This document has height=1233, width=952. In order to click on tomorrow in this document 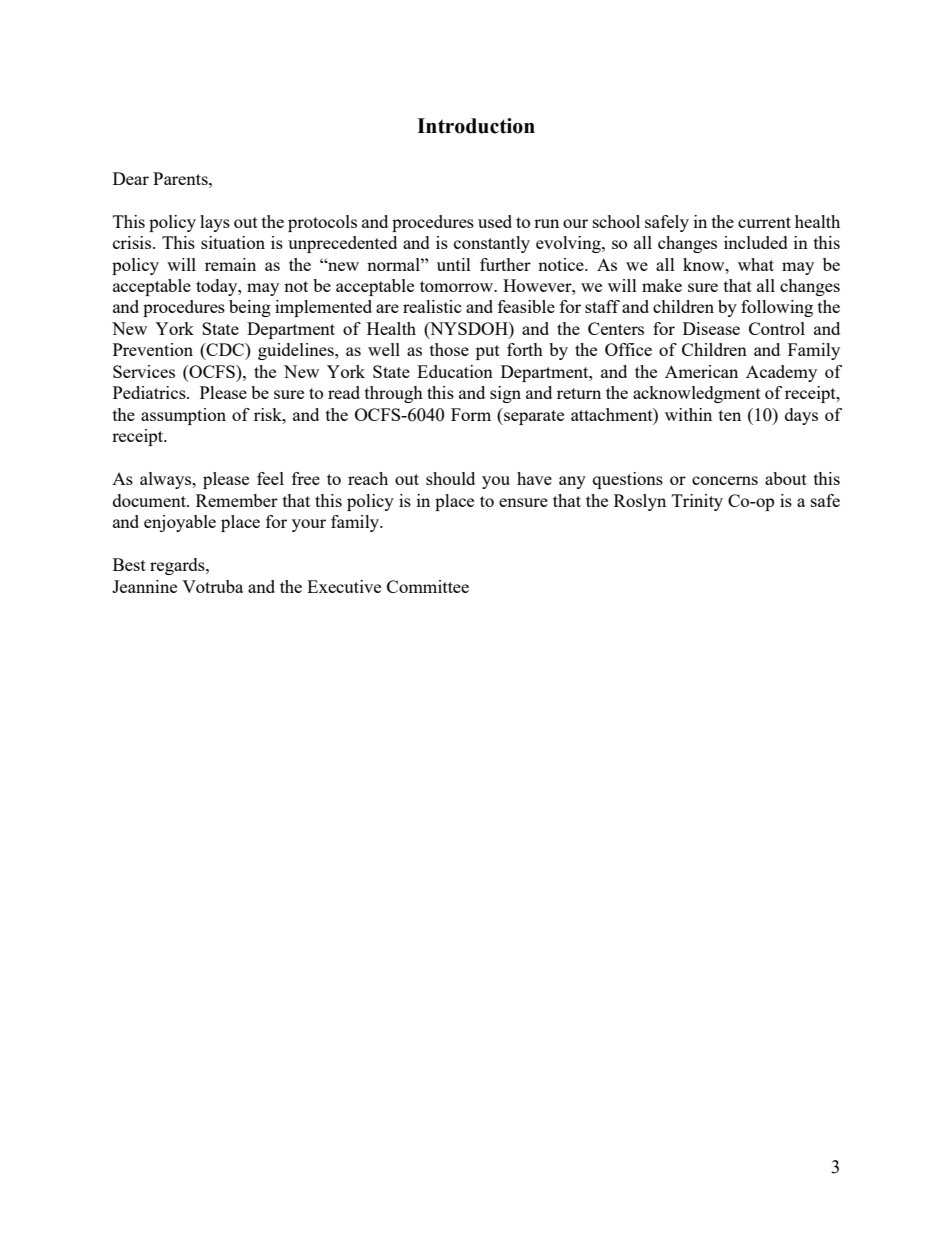, I will do `click(458, 286)`.
